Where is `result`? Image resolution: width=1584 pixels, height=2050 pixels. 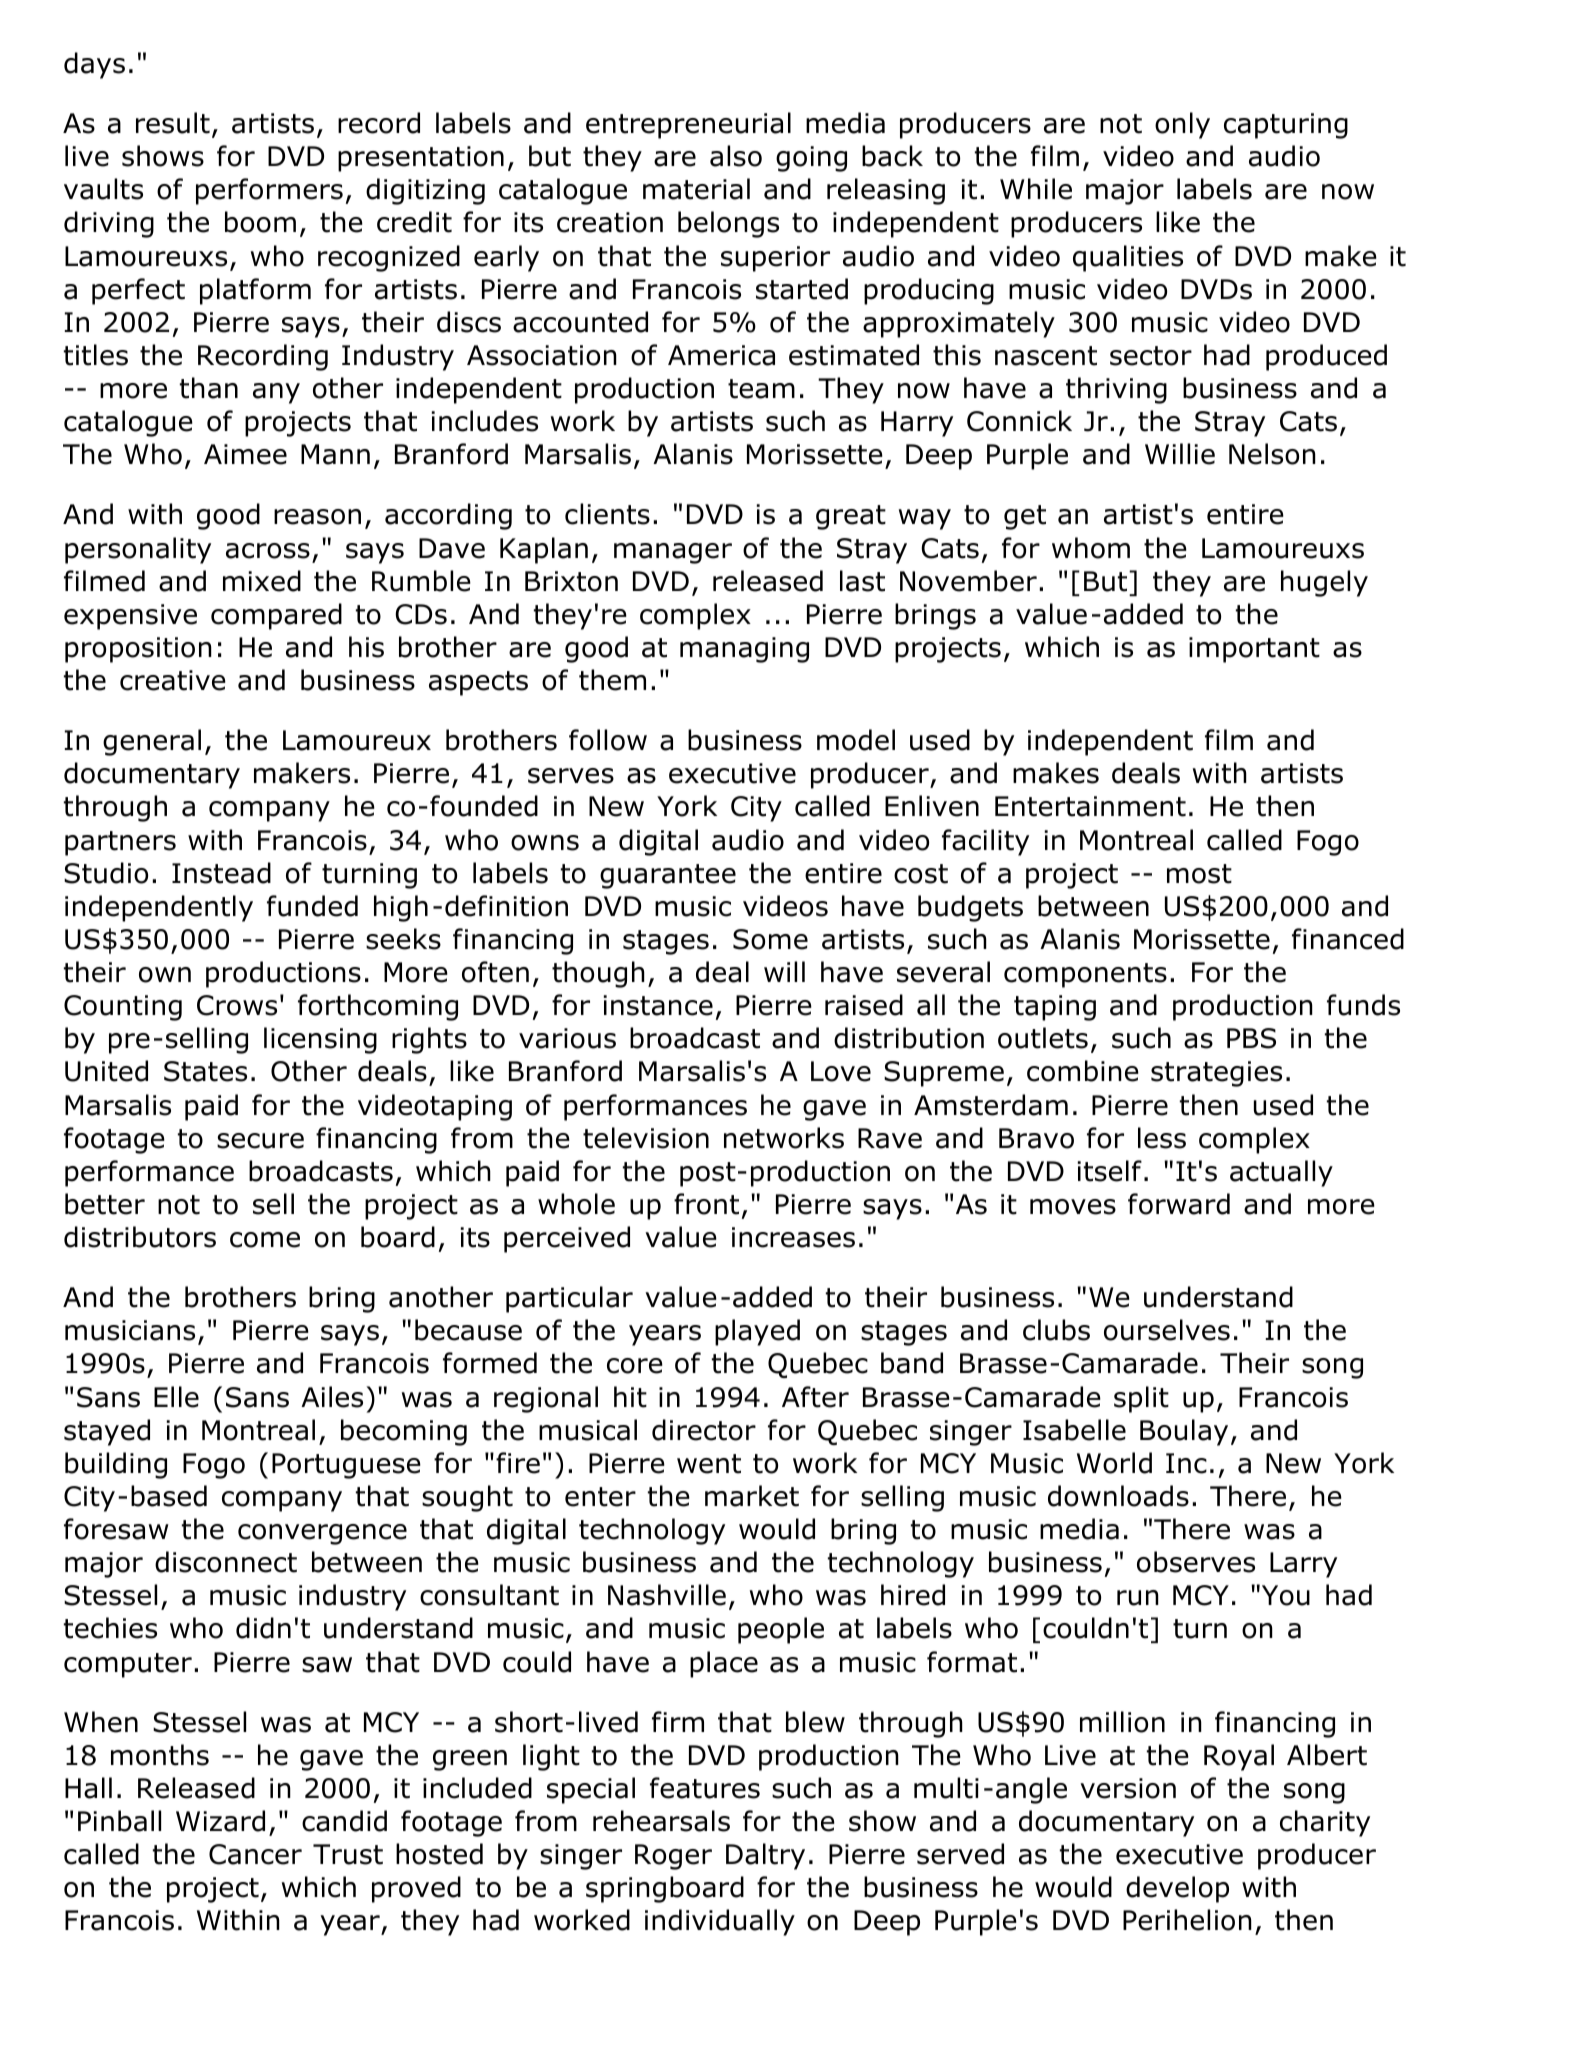 result is located at coordinates (173, 123).
